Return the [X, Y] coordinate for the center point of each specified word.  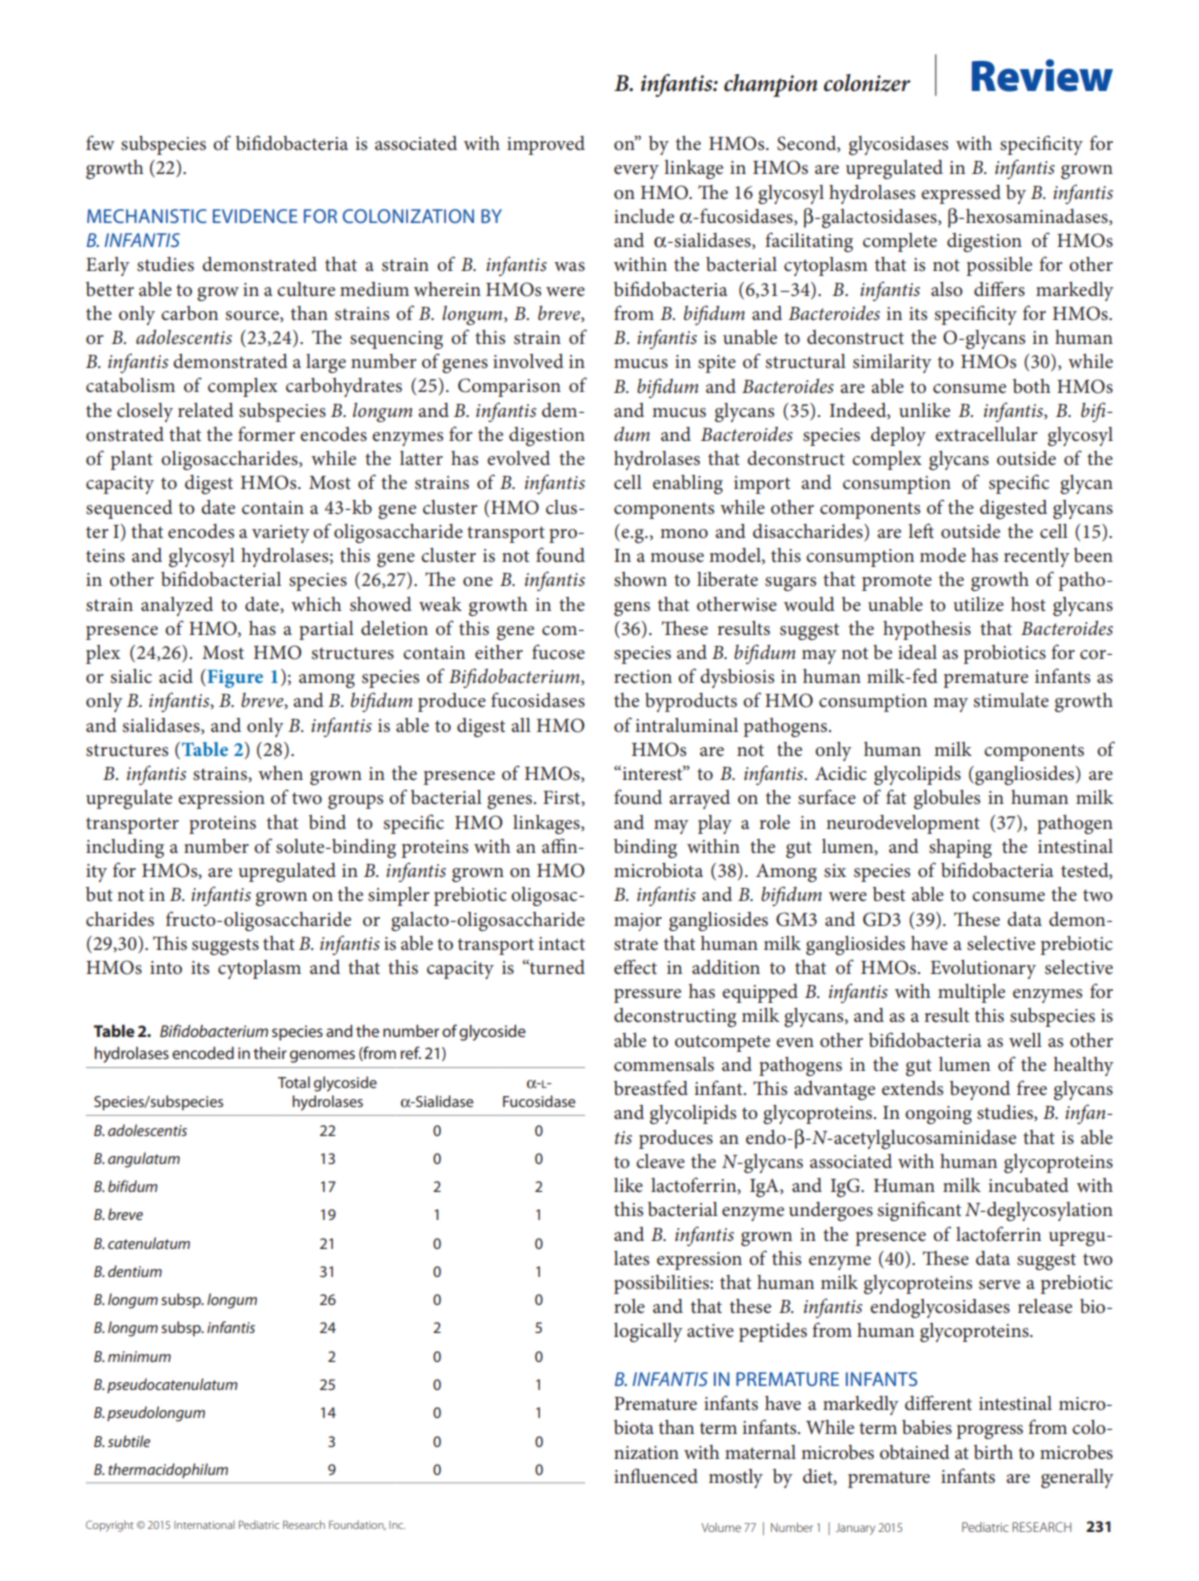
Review [1042, 75]
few [100, 142]
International [204, 1525]
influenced [656, 1476]
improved [546, 145]
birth [993, 1452]
